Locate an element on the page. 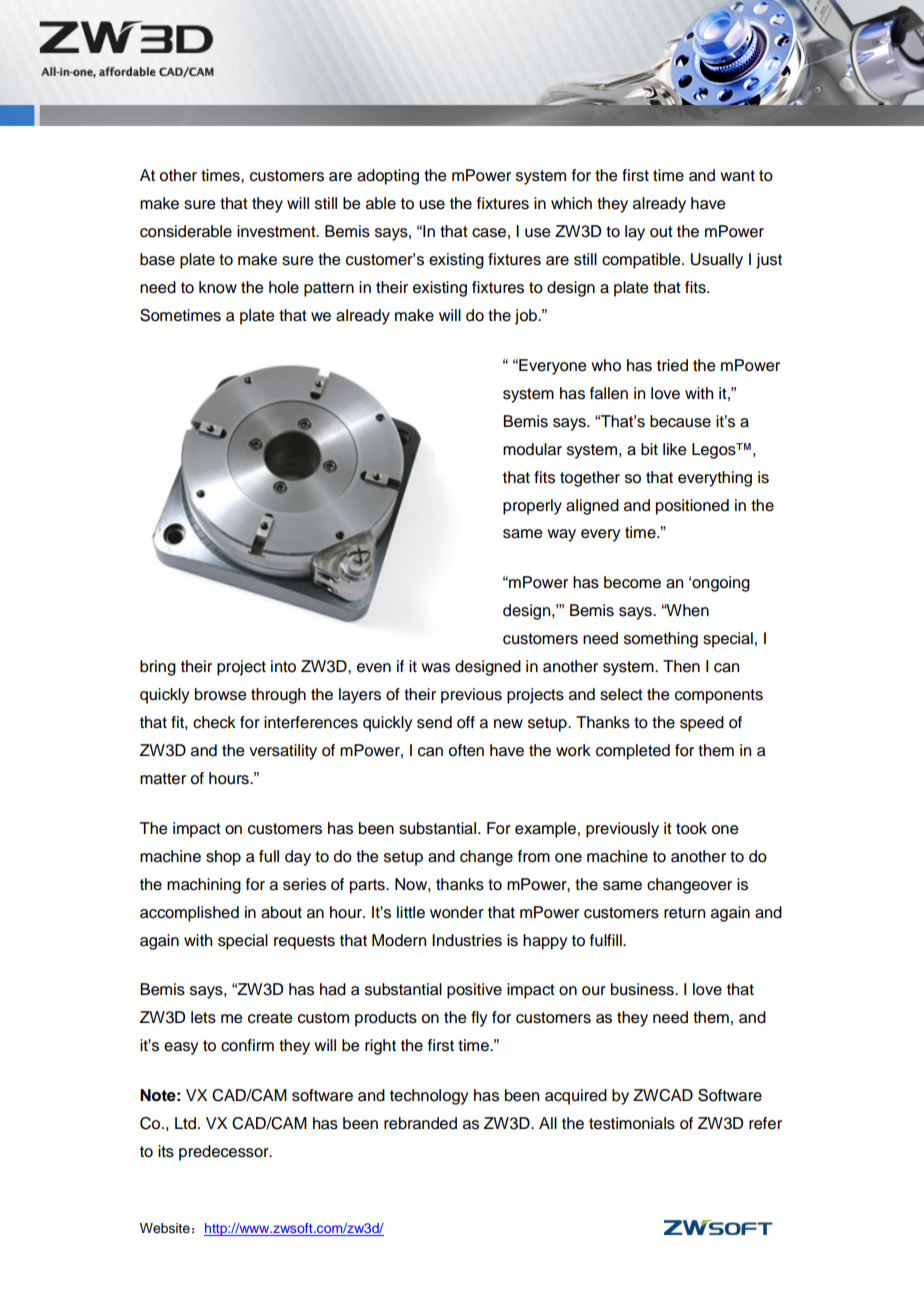  rebranded is located at coordinates (420, 1123).
